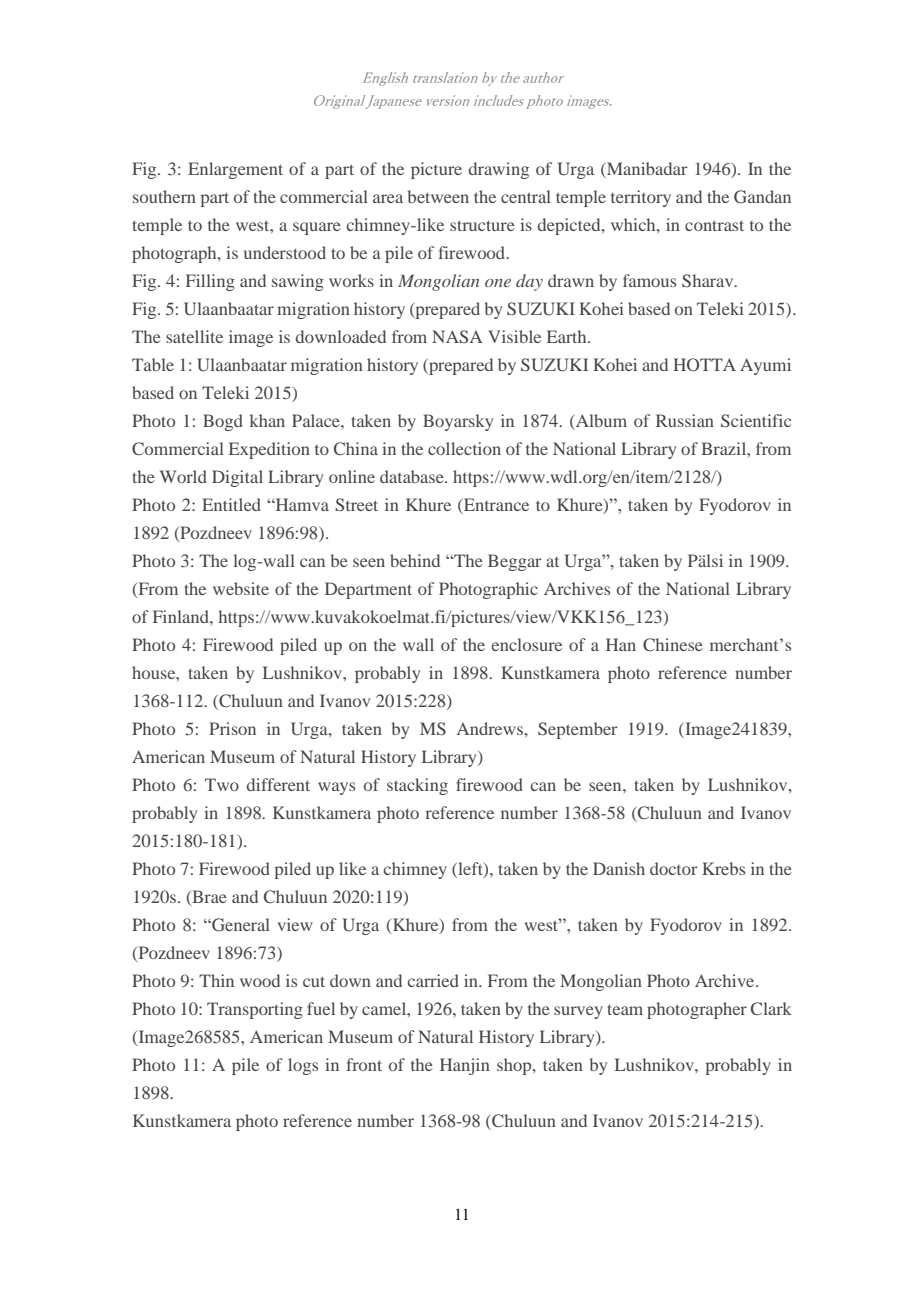 Image resolution: width=924 pixels, height=1309 pixels. Describe the element at coordinates (255, 1010) in the screenshot. I see `Transporting` at that location.
